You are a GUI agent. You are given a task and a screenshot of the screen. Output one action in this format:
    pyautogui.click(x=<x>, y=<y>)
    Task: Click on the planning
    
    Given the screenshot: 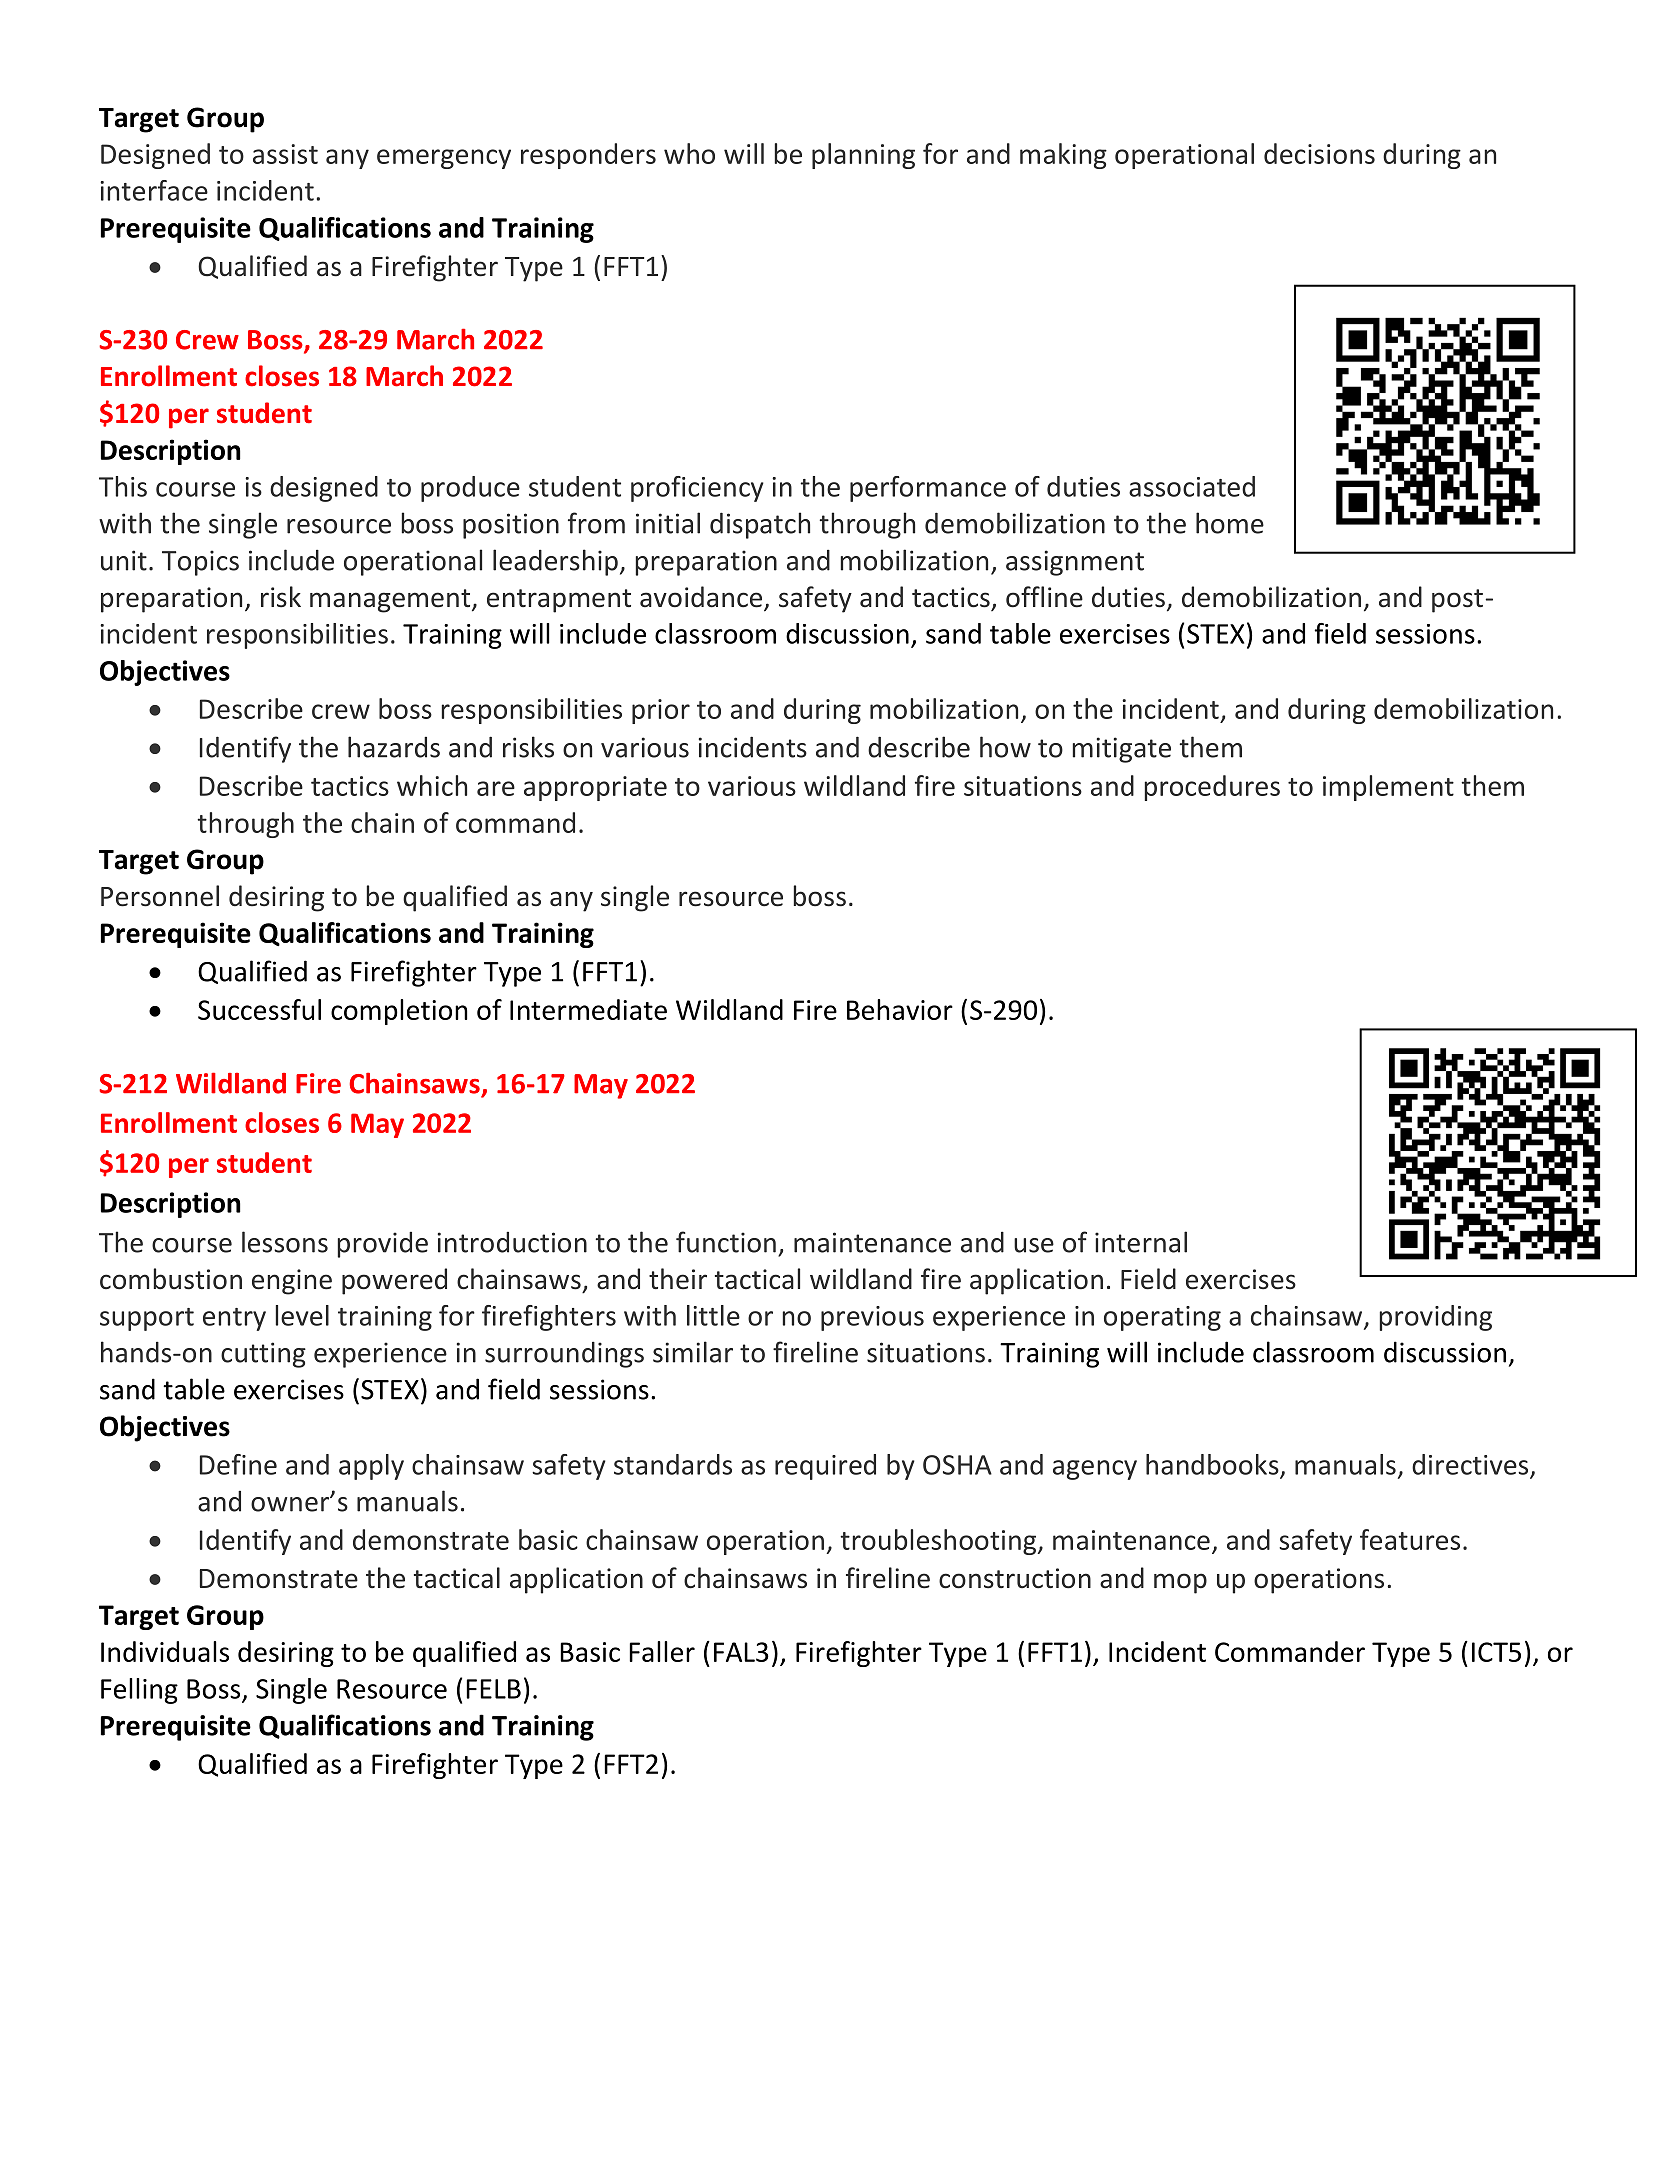 What is the action you would take?
    pyautogui.click(x=863, y=156)
